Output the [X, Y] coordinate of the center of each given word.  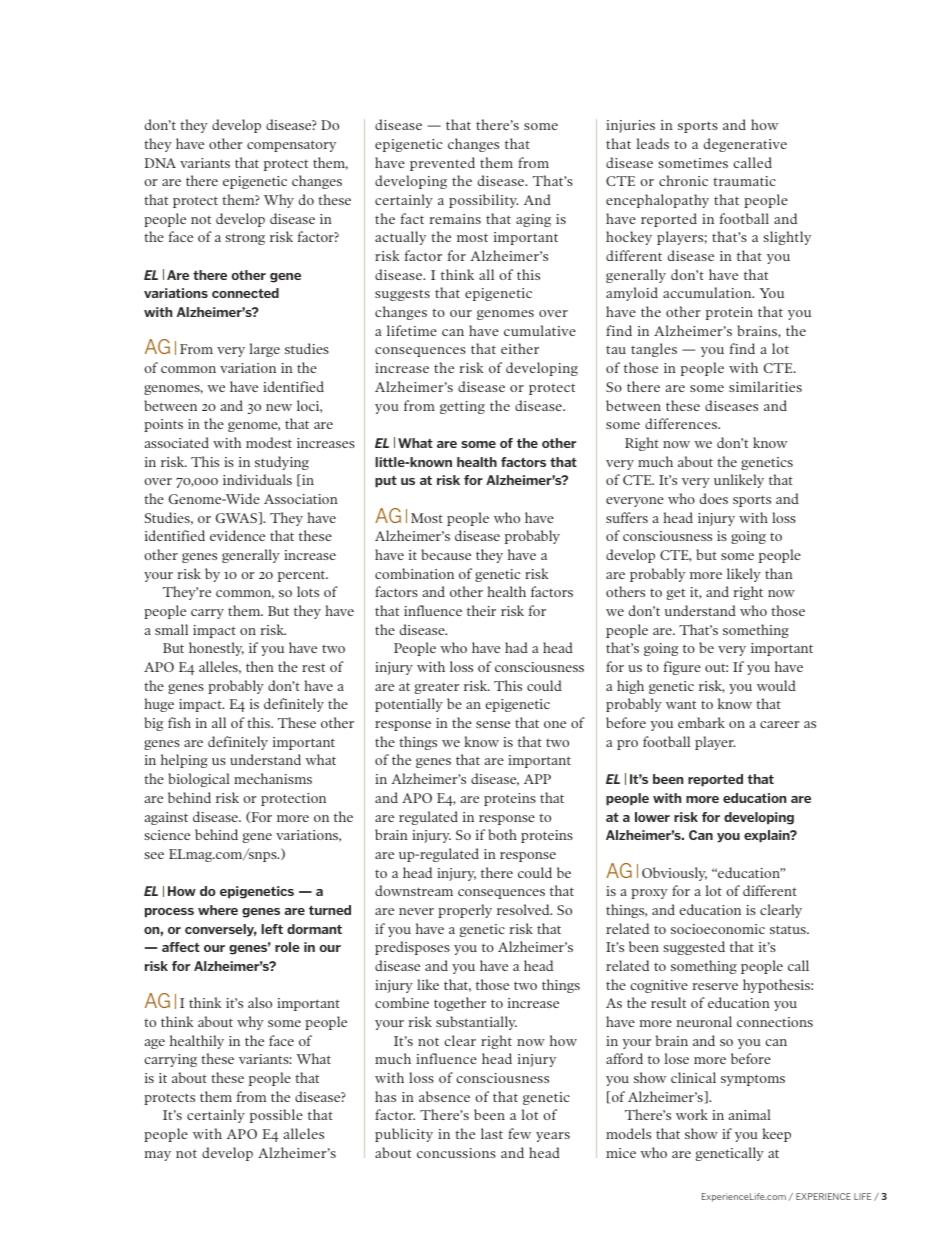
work [692, 1114]
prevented [442, 164]
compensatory [291, 146]
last [492, 1133]
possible [276, 1116]
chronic [683, 180]
